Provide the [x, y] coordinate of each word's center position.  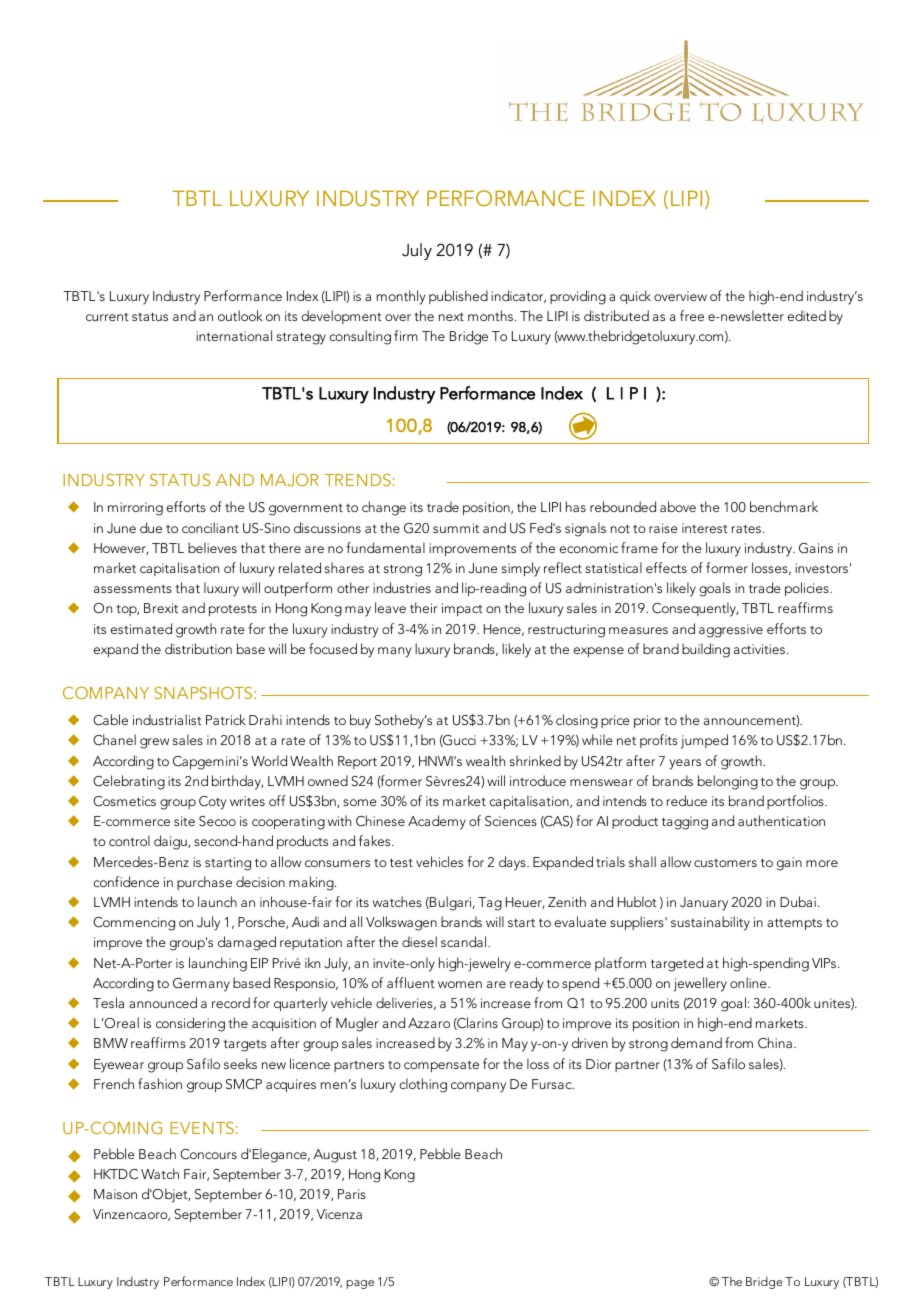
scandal [465, 941]
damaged [247, 943]
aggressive [731, 631]
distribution [198, 648]
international [234, 335]
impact [462, 609]
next [451, 316]
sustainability [710, 923]
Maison [115, 1194]
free [692, 315]
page [360, 1284]
